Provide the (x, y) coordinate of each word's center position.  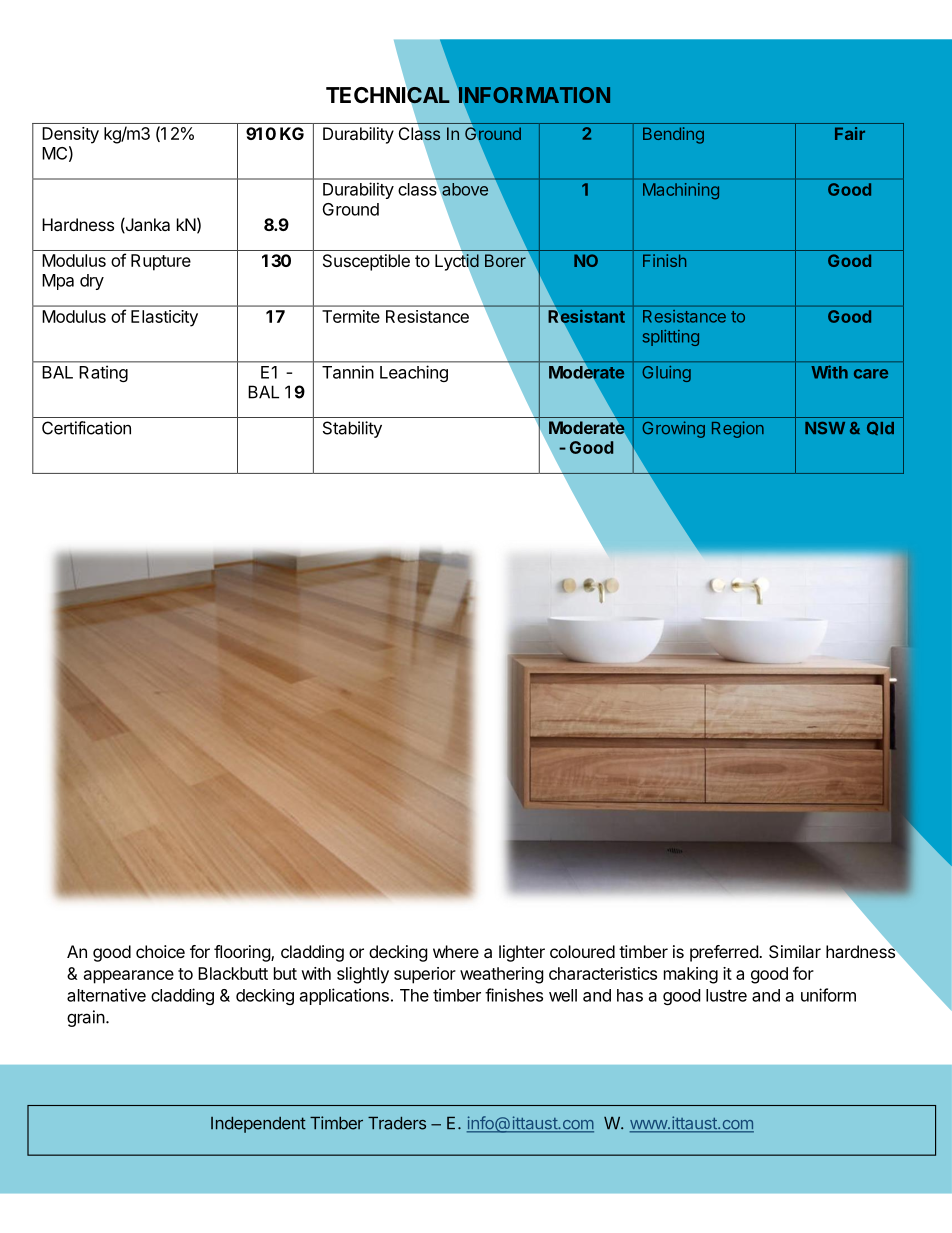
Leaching (414, 373)
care (871, 374)
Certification (86, 428)
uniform (828, 995)
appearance (129, 977)
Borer (505, 260)
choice (160, 951)
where (456, 951)
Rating (103, 373)
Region (738, 429)
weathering (502, 975)
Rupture (161, 262)
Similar (795, 951)
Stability (352, 429)
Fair (850, 133)
